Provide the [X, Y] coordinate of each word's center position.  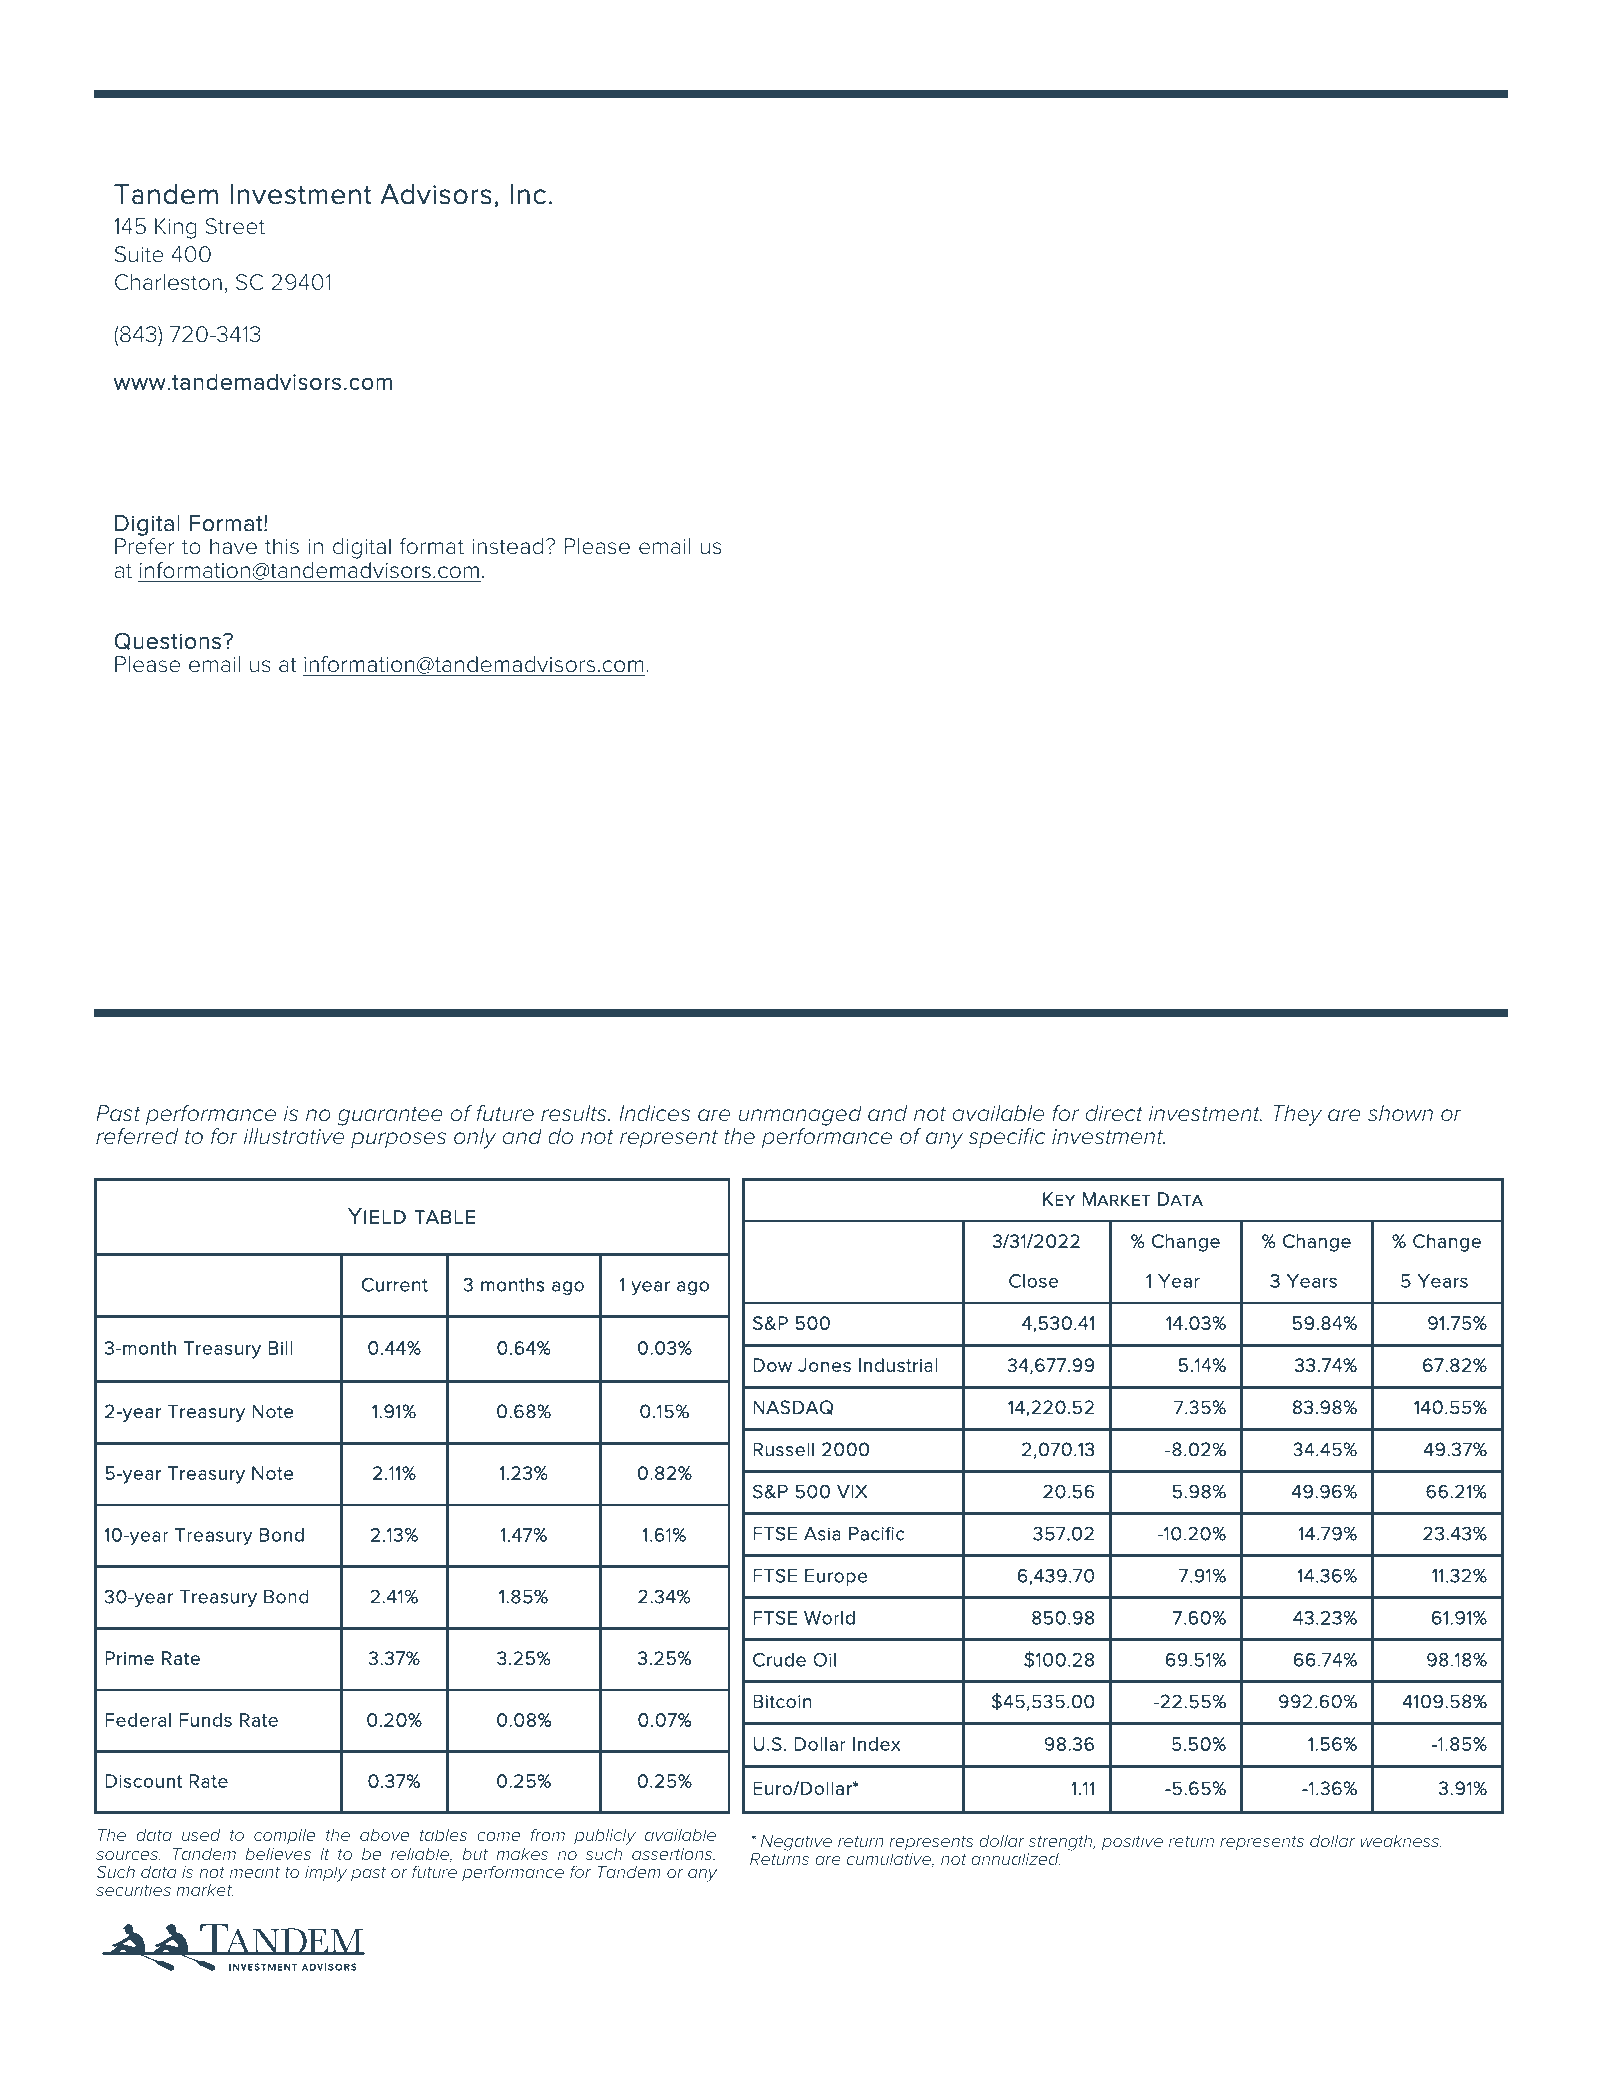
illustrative [294, 1136]
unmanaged [800, 1115]
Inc [528, 194]
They [1297, 1115]
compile [284, 1837]
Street [235, 226]
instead [507, 546]
